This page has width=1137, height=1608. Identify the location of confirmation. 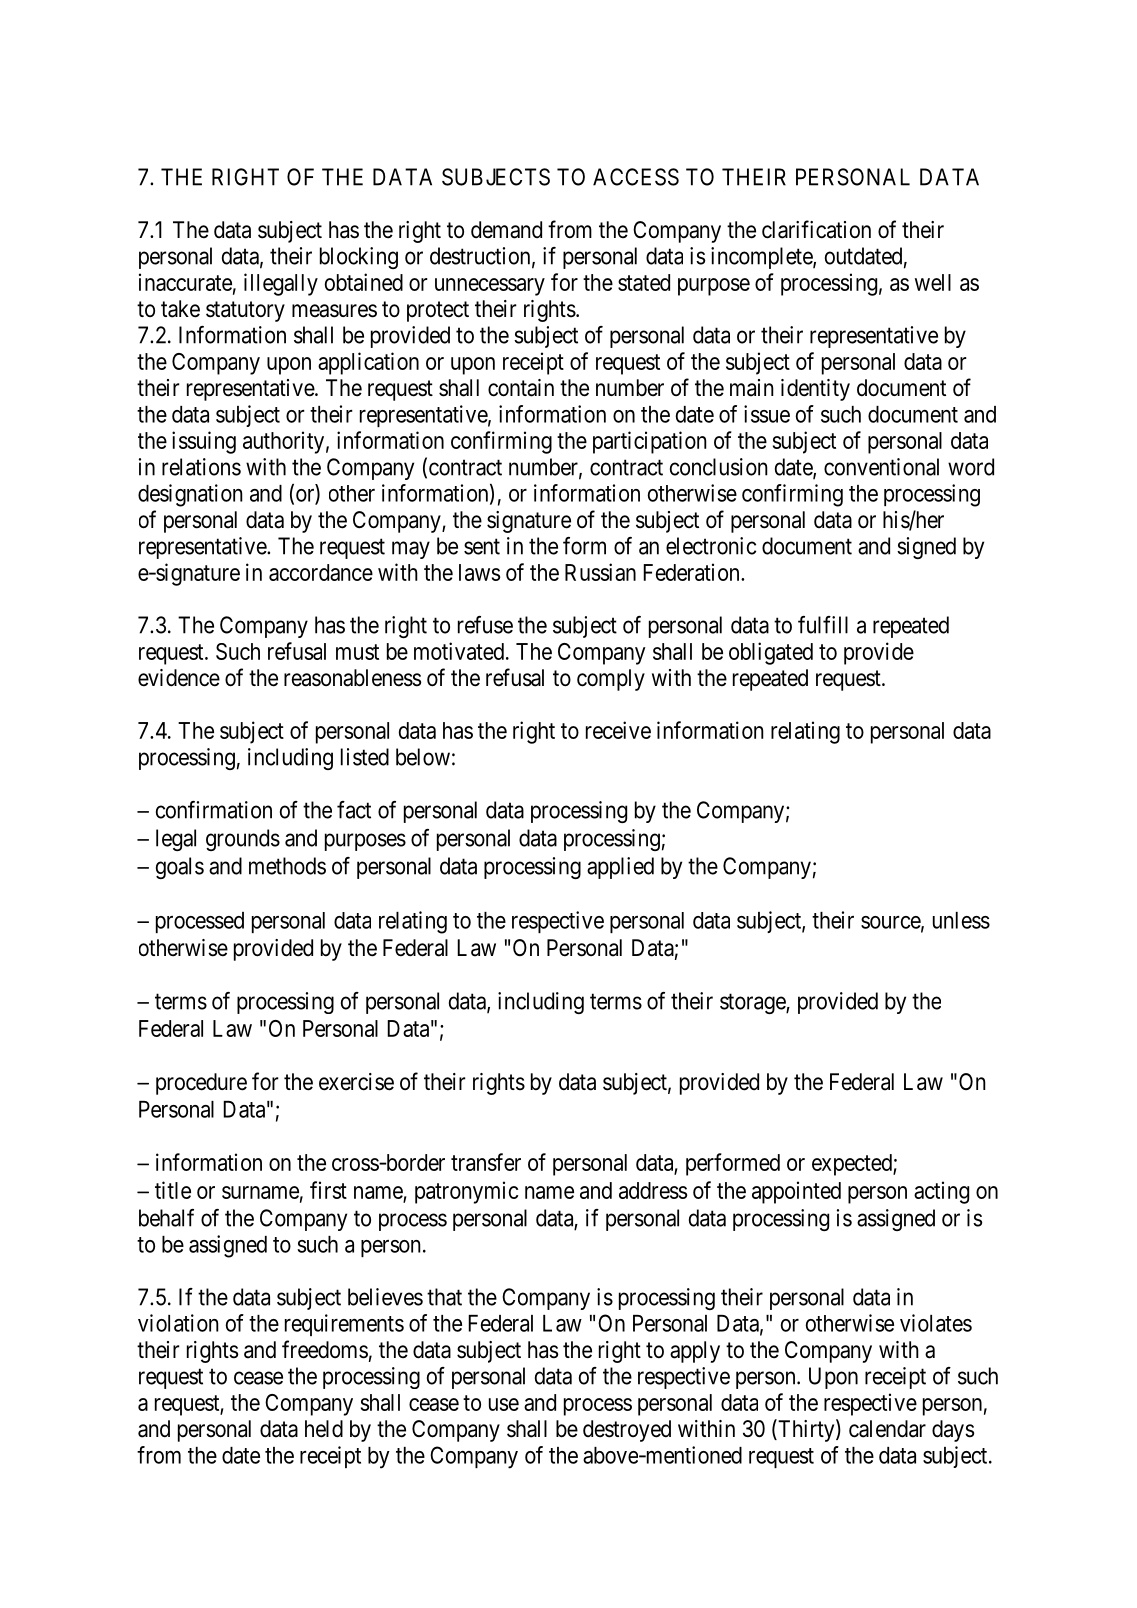
(214, 810).
